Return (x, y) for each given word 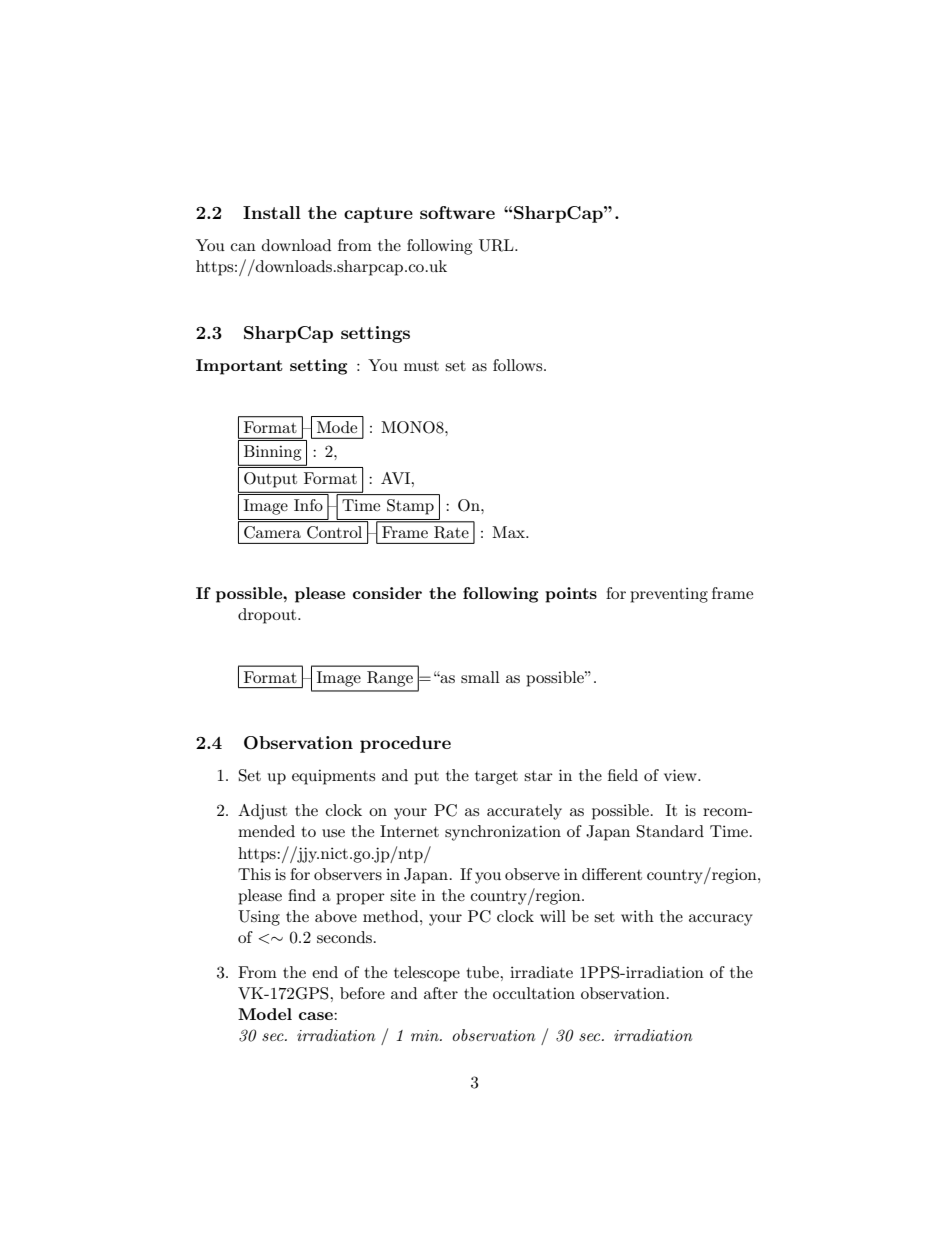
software (457, 212)
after (441, 993)
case (317, 1016)
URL (497, 245)
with (637, 916)
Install (272, 212)
